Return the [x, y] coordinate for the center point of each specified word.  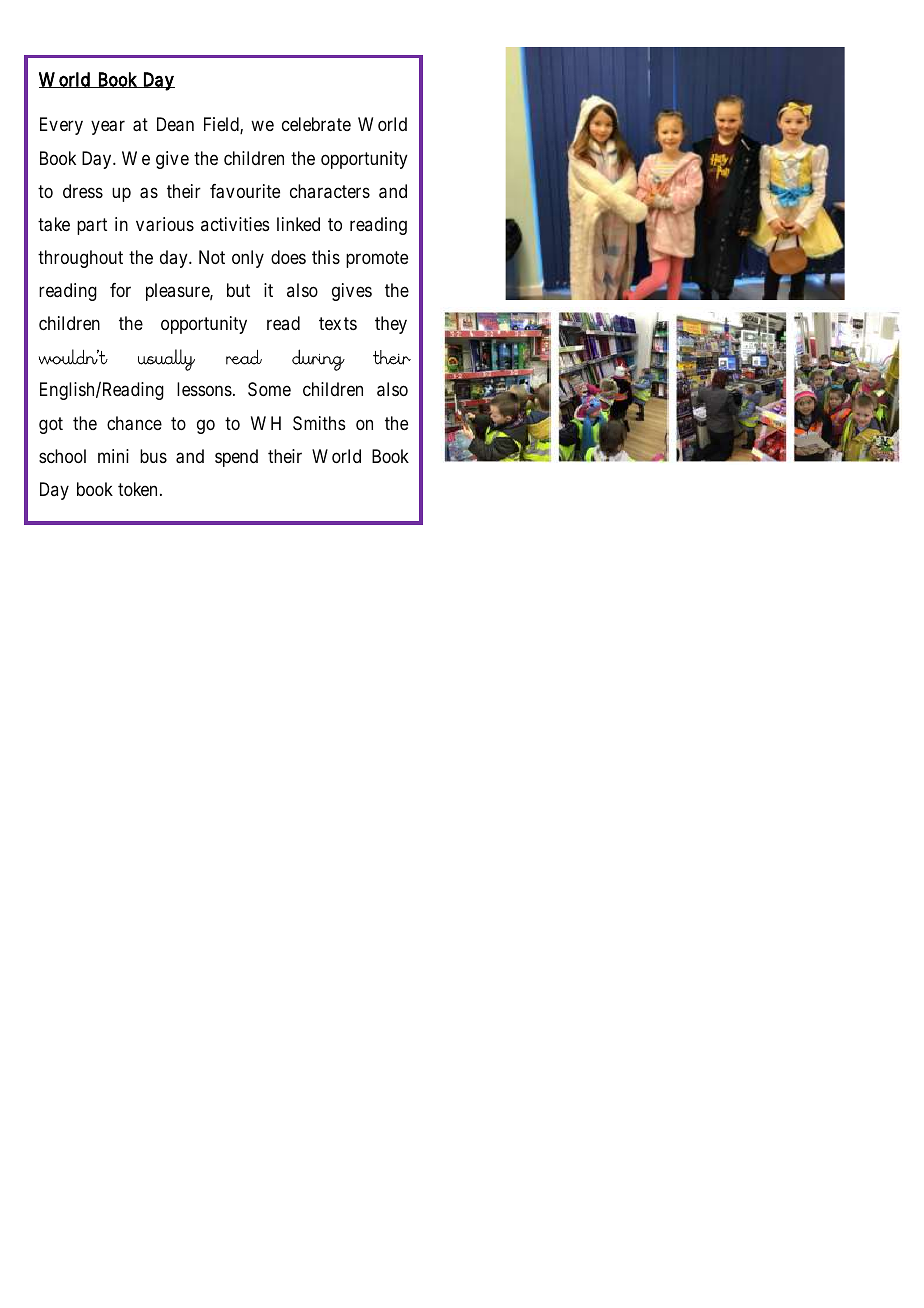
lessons [206, 389]
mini [113, 456]
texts [338, 323]
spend [236, 458]
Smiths [319, 423]
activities [235, 224]
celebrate [316, 124]
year [108, 127]
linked [298, 224]
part [92, 226]
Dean [175, 124]
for [120, 290]
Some [269, 389]
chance [134, 423]
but [238, 290]
